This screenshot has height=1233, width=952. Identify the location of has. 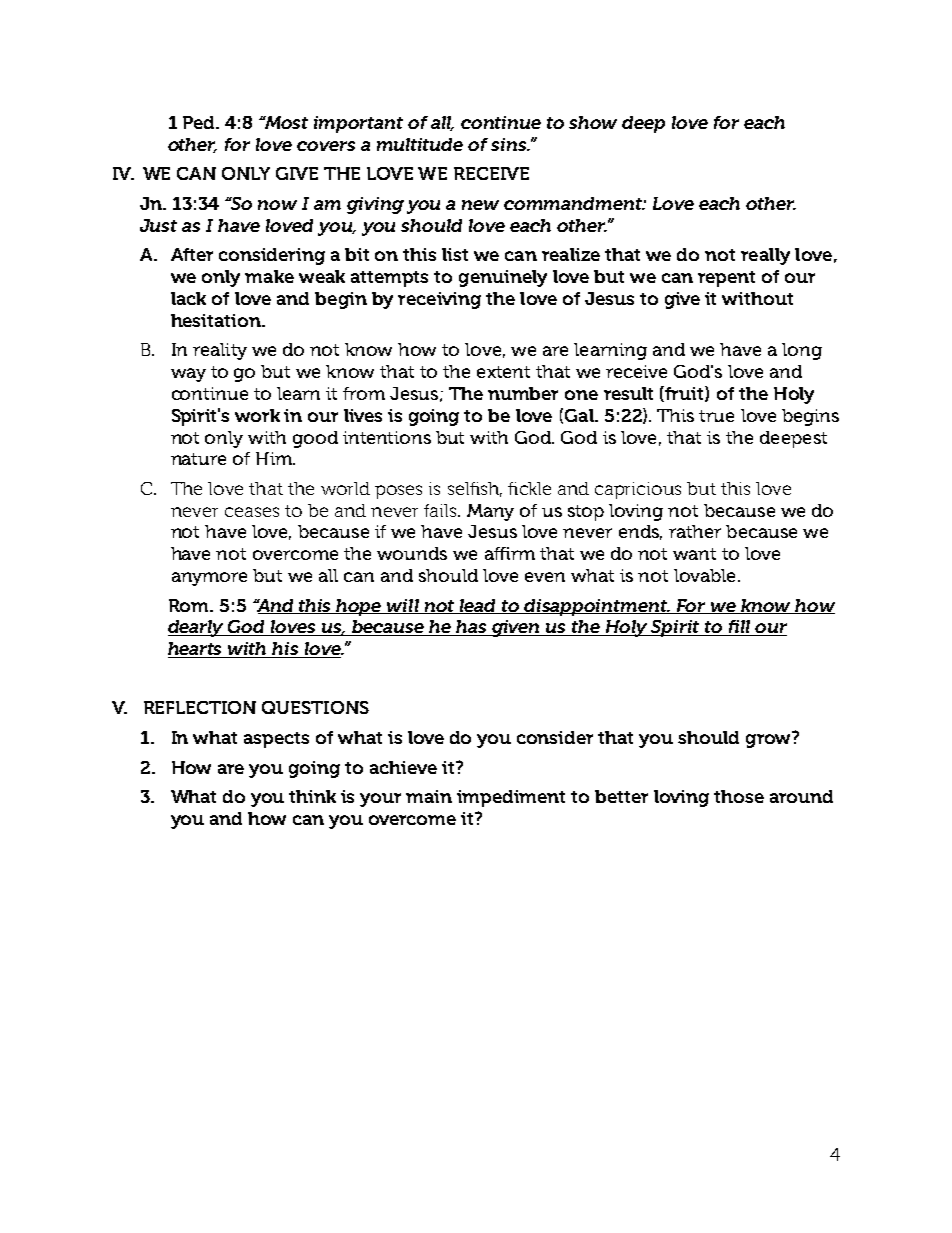
(471, 628).
